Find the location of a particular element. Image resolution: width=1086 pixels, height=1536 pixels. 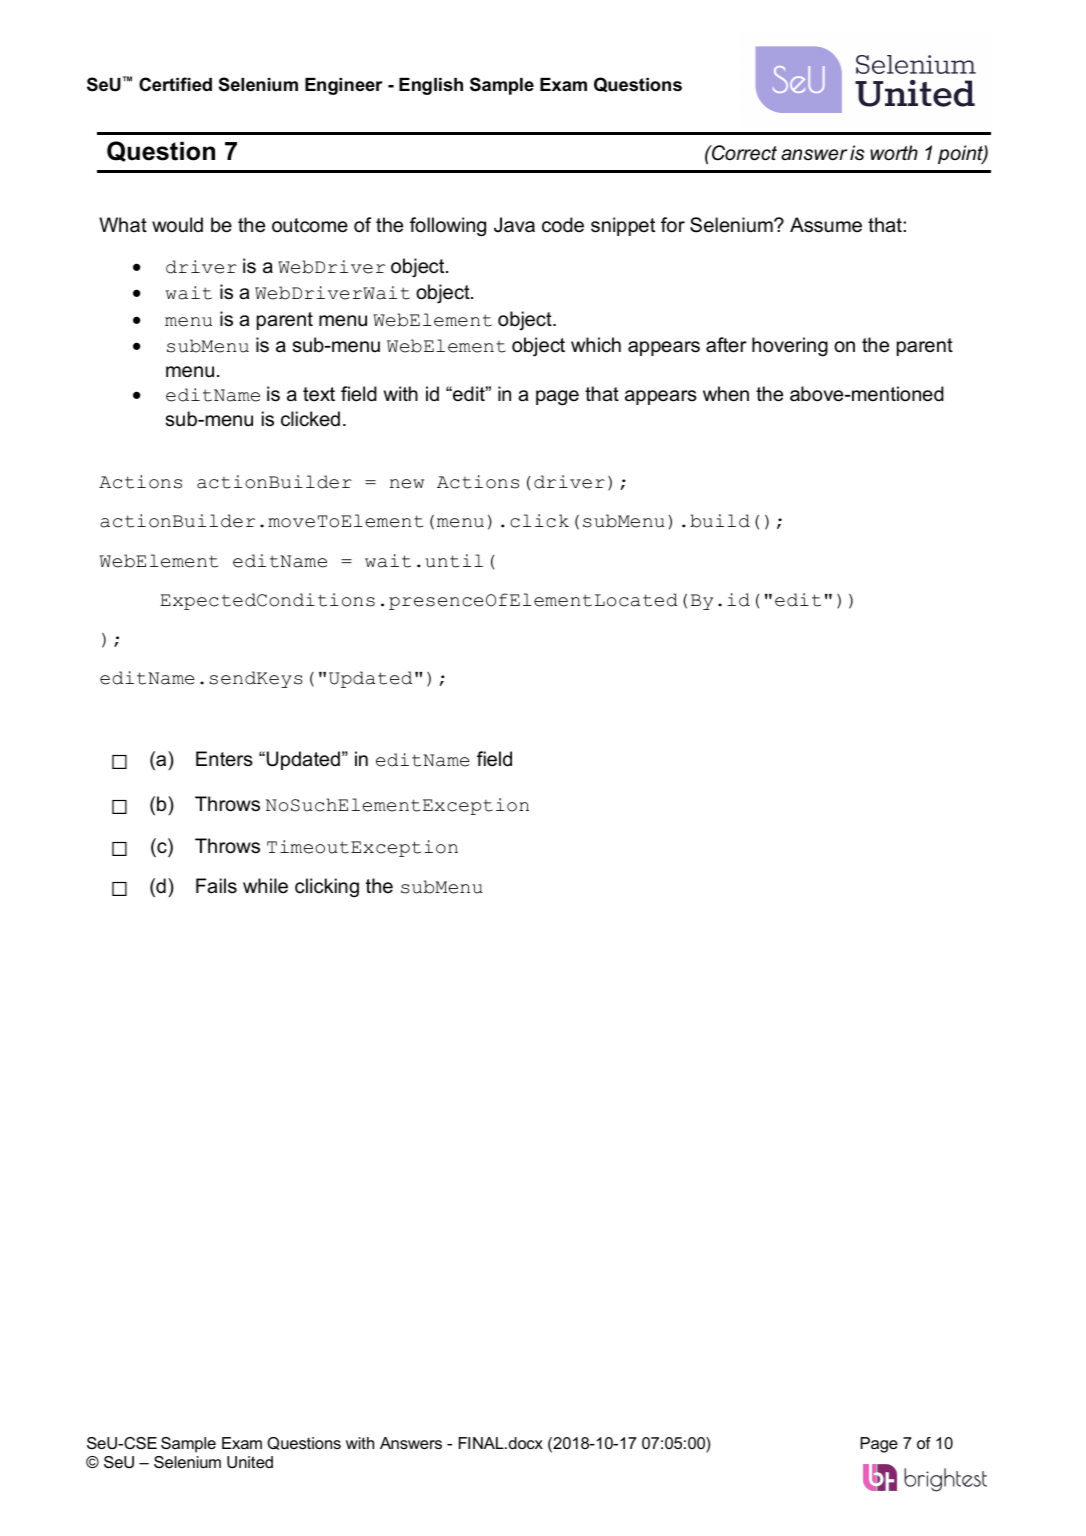

text is located at coordinates (319, 394).
